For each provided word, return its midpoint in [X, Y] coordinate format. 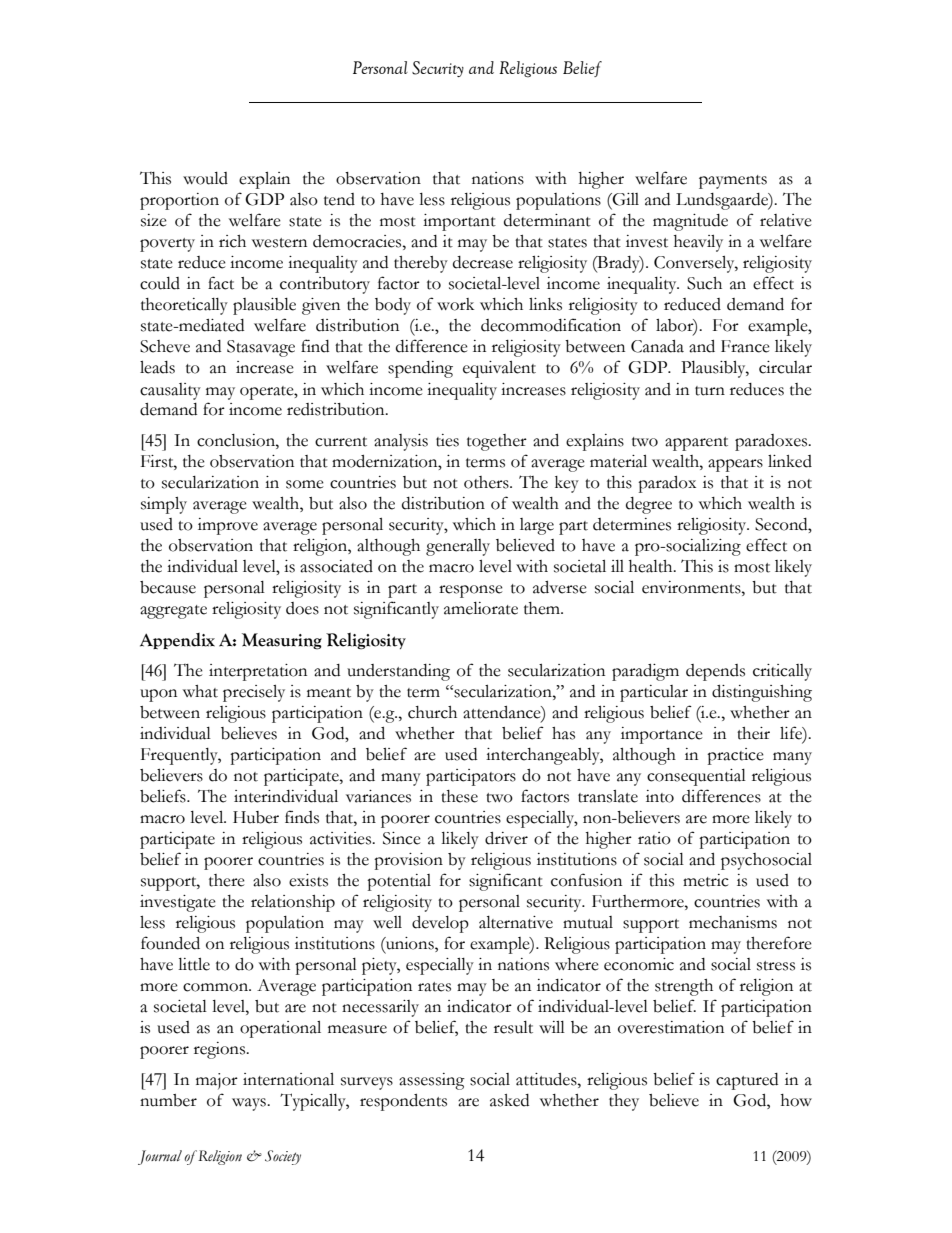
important [459, 222]
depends [715, 672]
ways [250, 1104]
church [432, 712]
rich [232, 241]
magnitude [690, 222]
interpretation [258, 672]
